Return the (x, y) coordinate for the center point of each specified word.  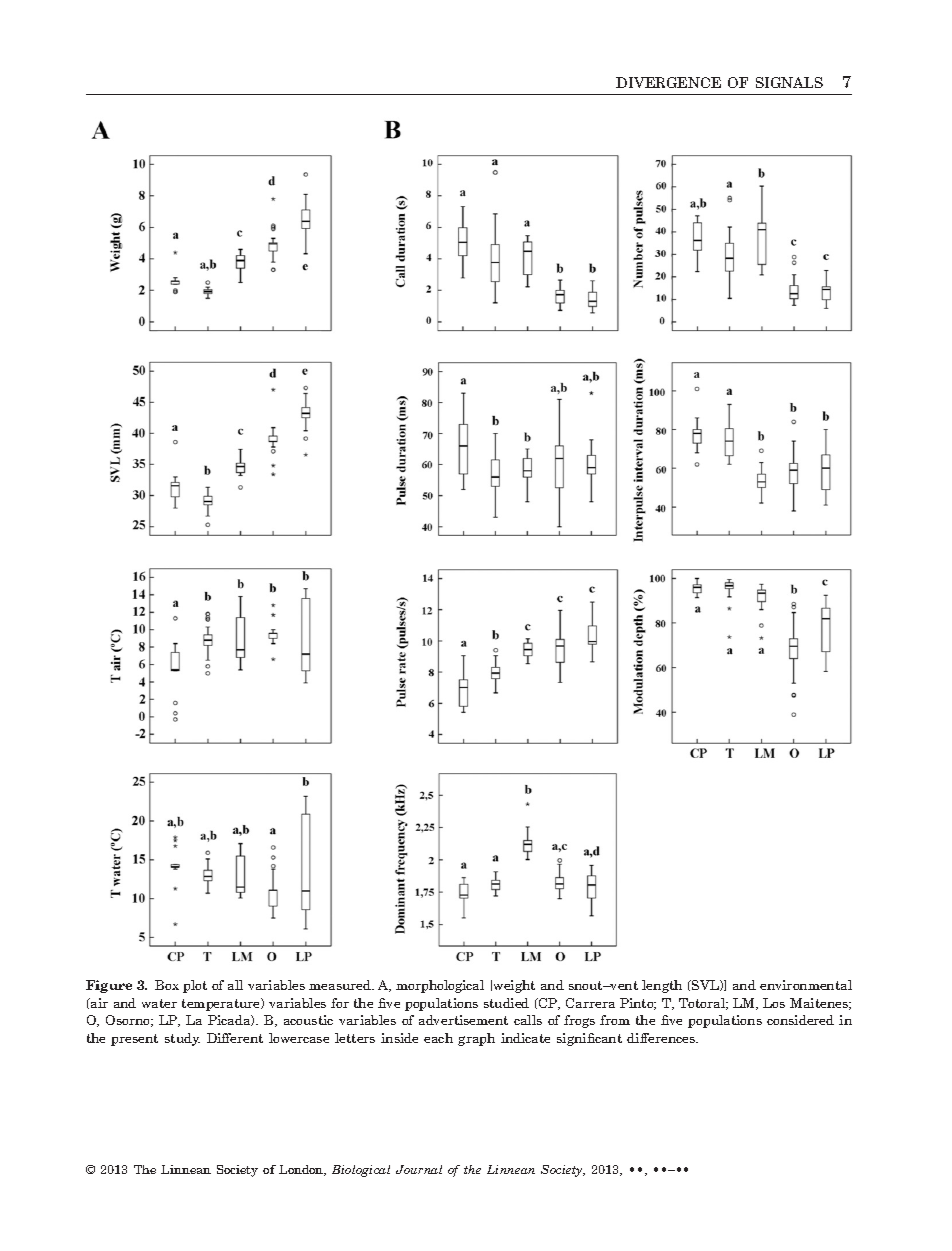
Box (167, 985)
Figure (109, 986)
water (159, 1003)
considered (800, 1020)
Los (774, 1003)
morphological (440, 986)
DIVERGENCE (668, 82)
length (662, 986)
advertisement (463, 1020)
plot (195, 986)
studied (506, 1003)
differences (662, 1038)
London (302, 1170)
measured (341, 985)
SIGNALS (789, 82)
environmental (806, 985)
